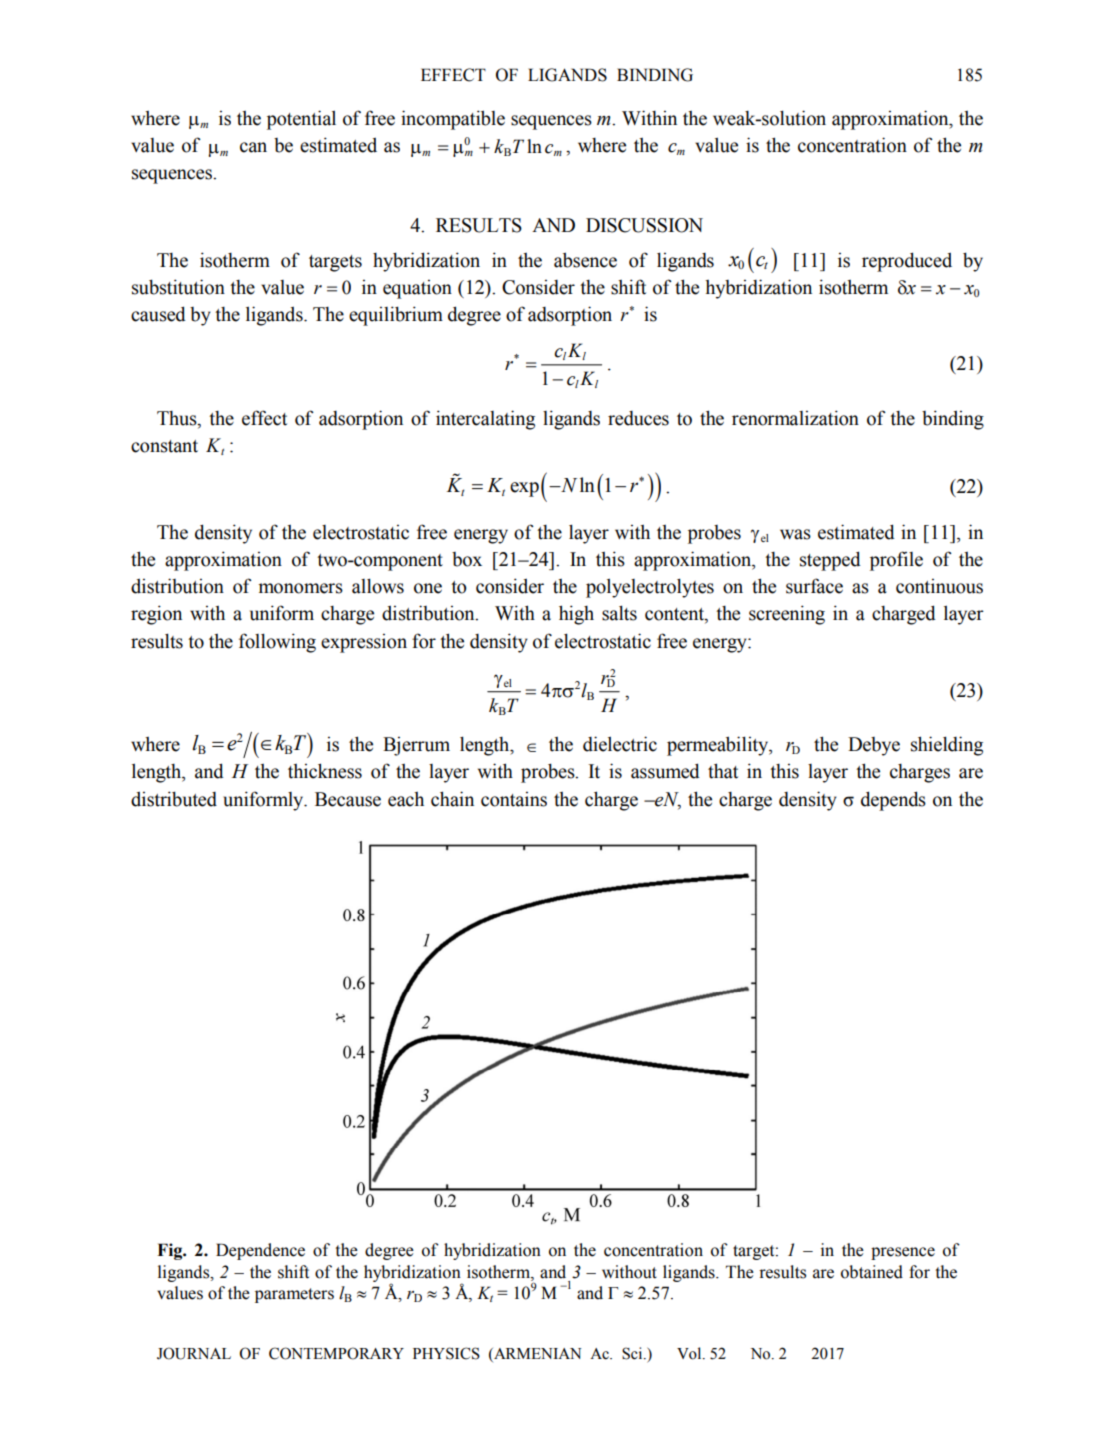 The width and height of the screenshot is (1114, 1442). I want to click on contains, so click(514, 799).
